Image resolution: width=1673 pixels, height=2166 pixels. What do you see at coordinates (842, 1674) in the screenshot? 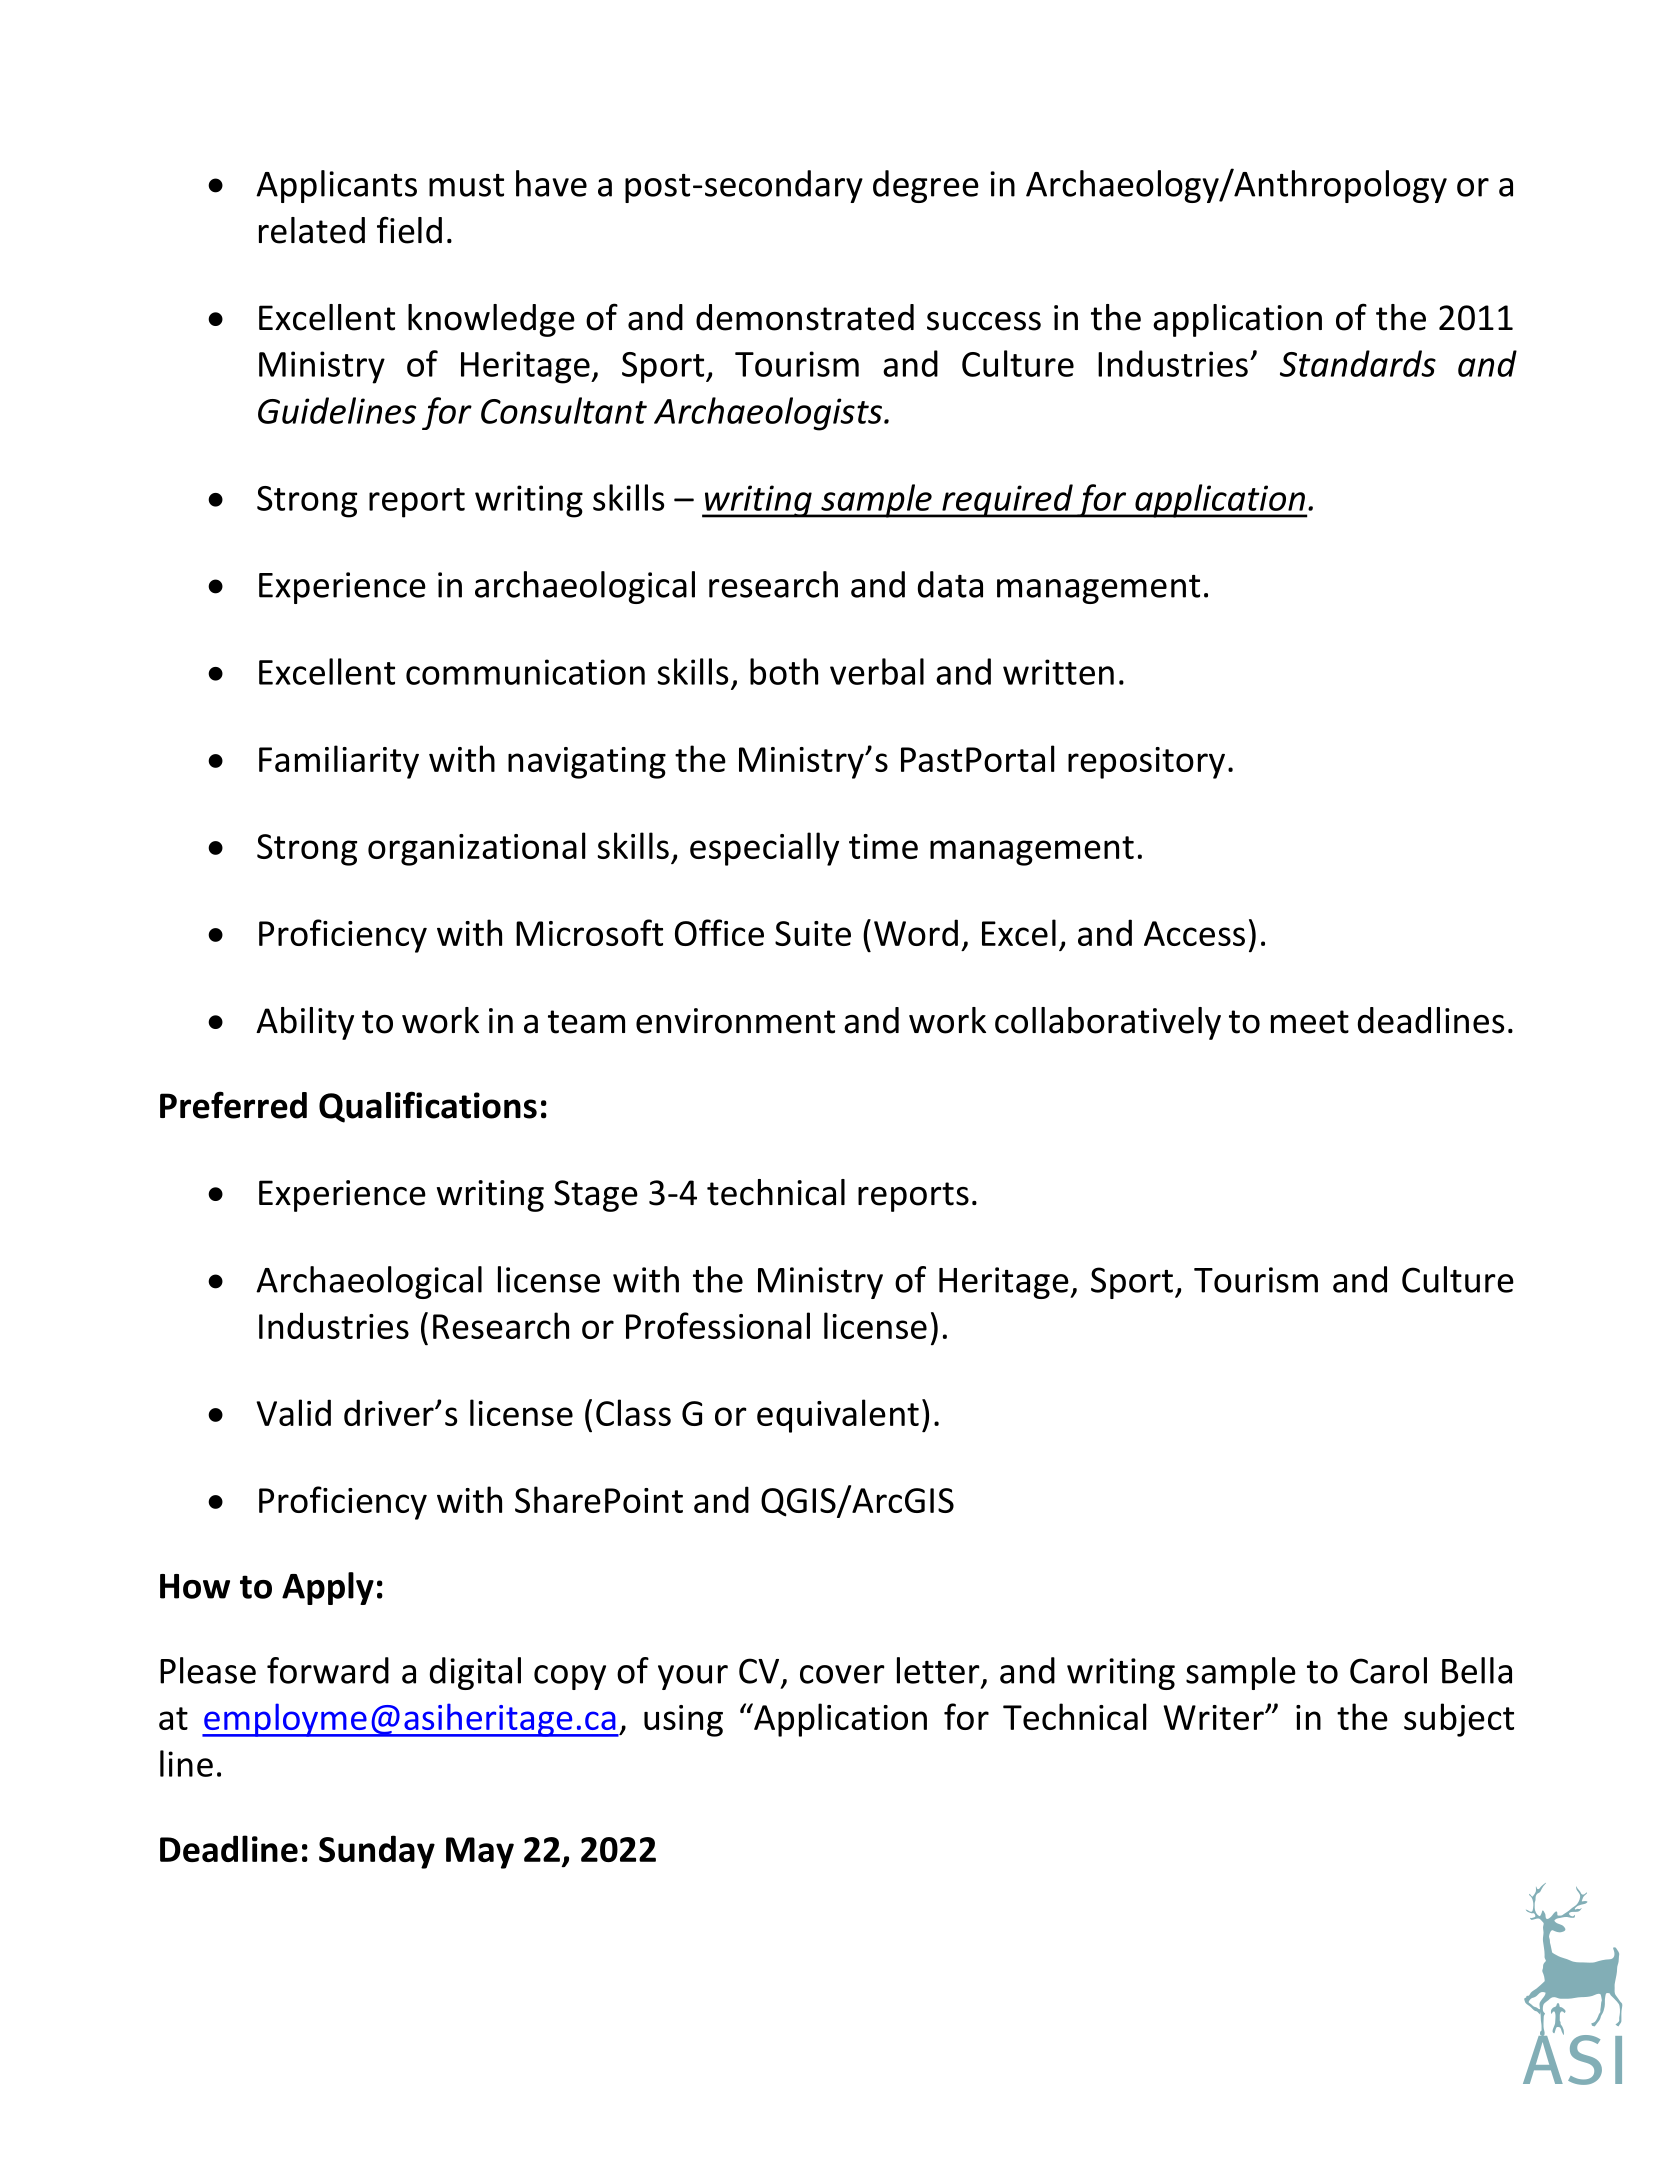
I see `cover` at bounding box center [842, 1674].
